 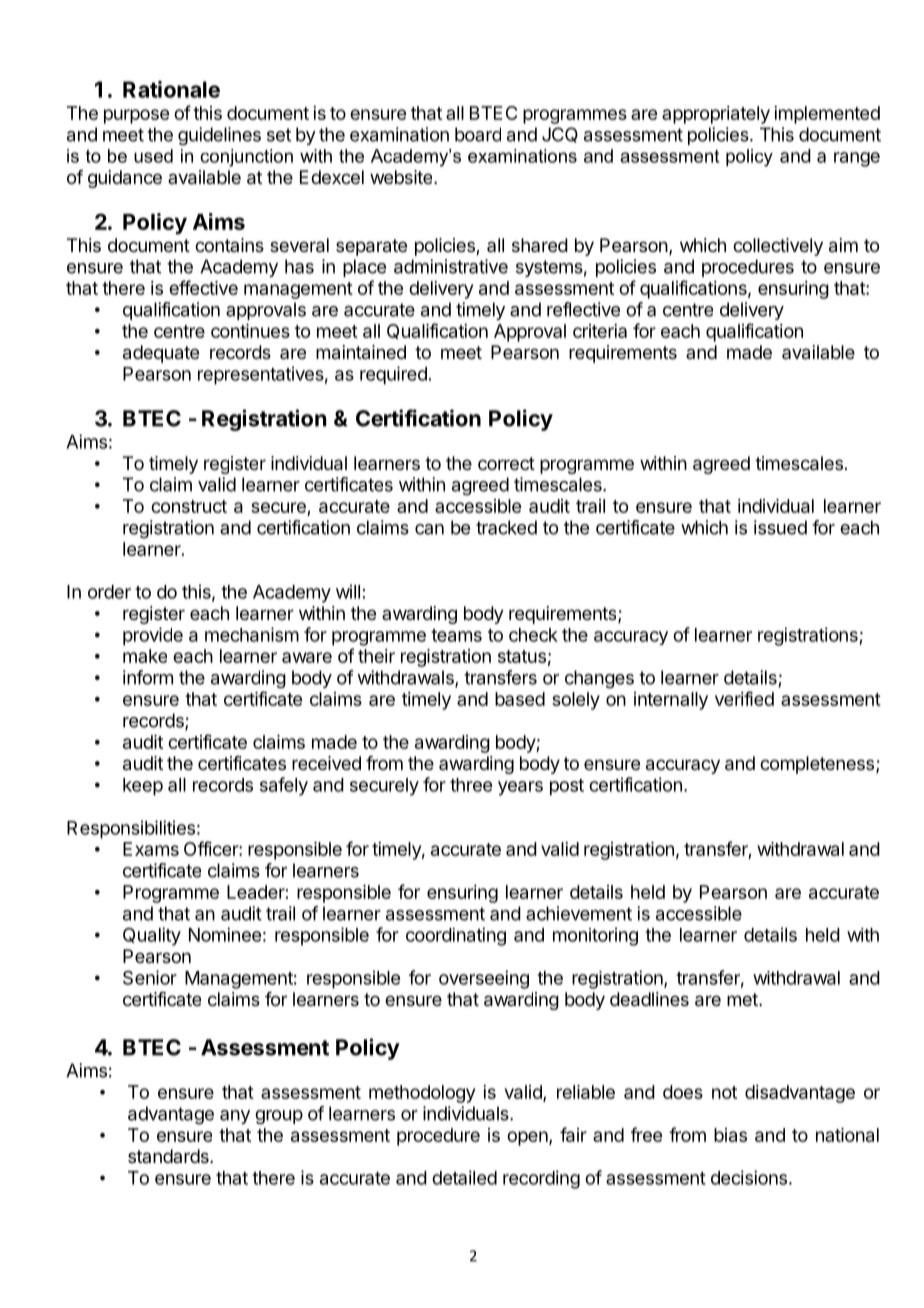 I want to click on detailed, so click(x=464, y=1177).
